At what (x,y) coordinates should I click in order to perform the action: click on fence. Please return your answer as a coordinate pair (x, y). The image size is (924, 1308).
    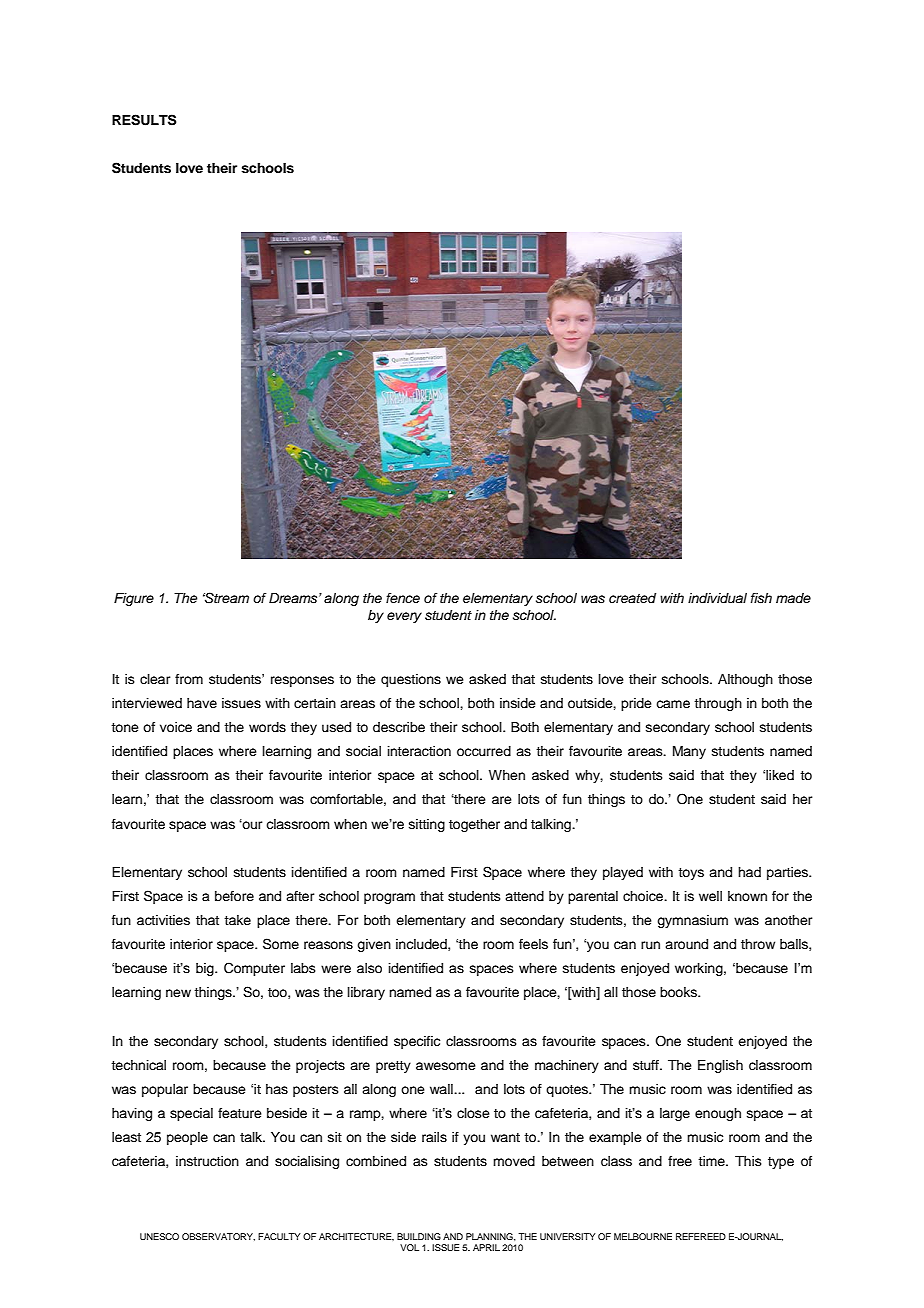
    Looking at the image, I should click on (403, 598).
